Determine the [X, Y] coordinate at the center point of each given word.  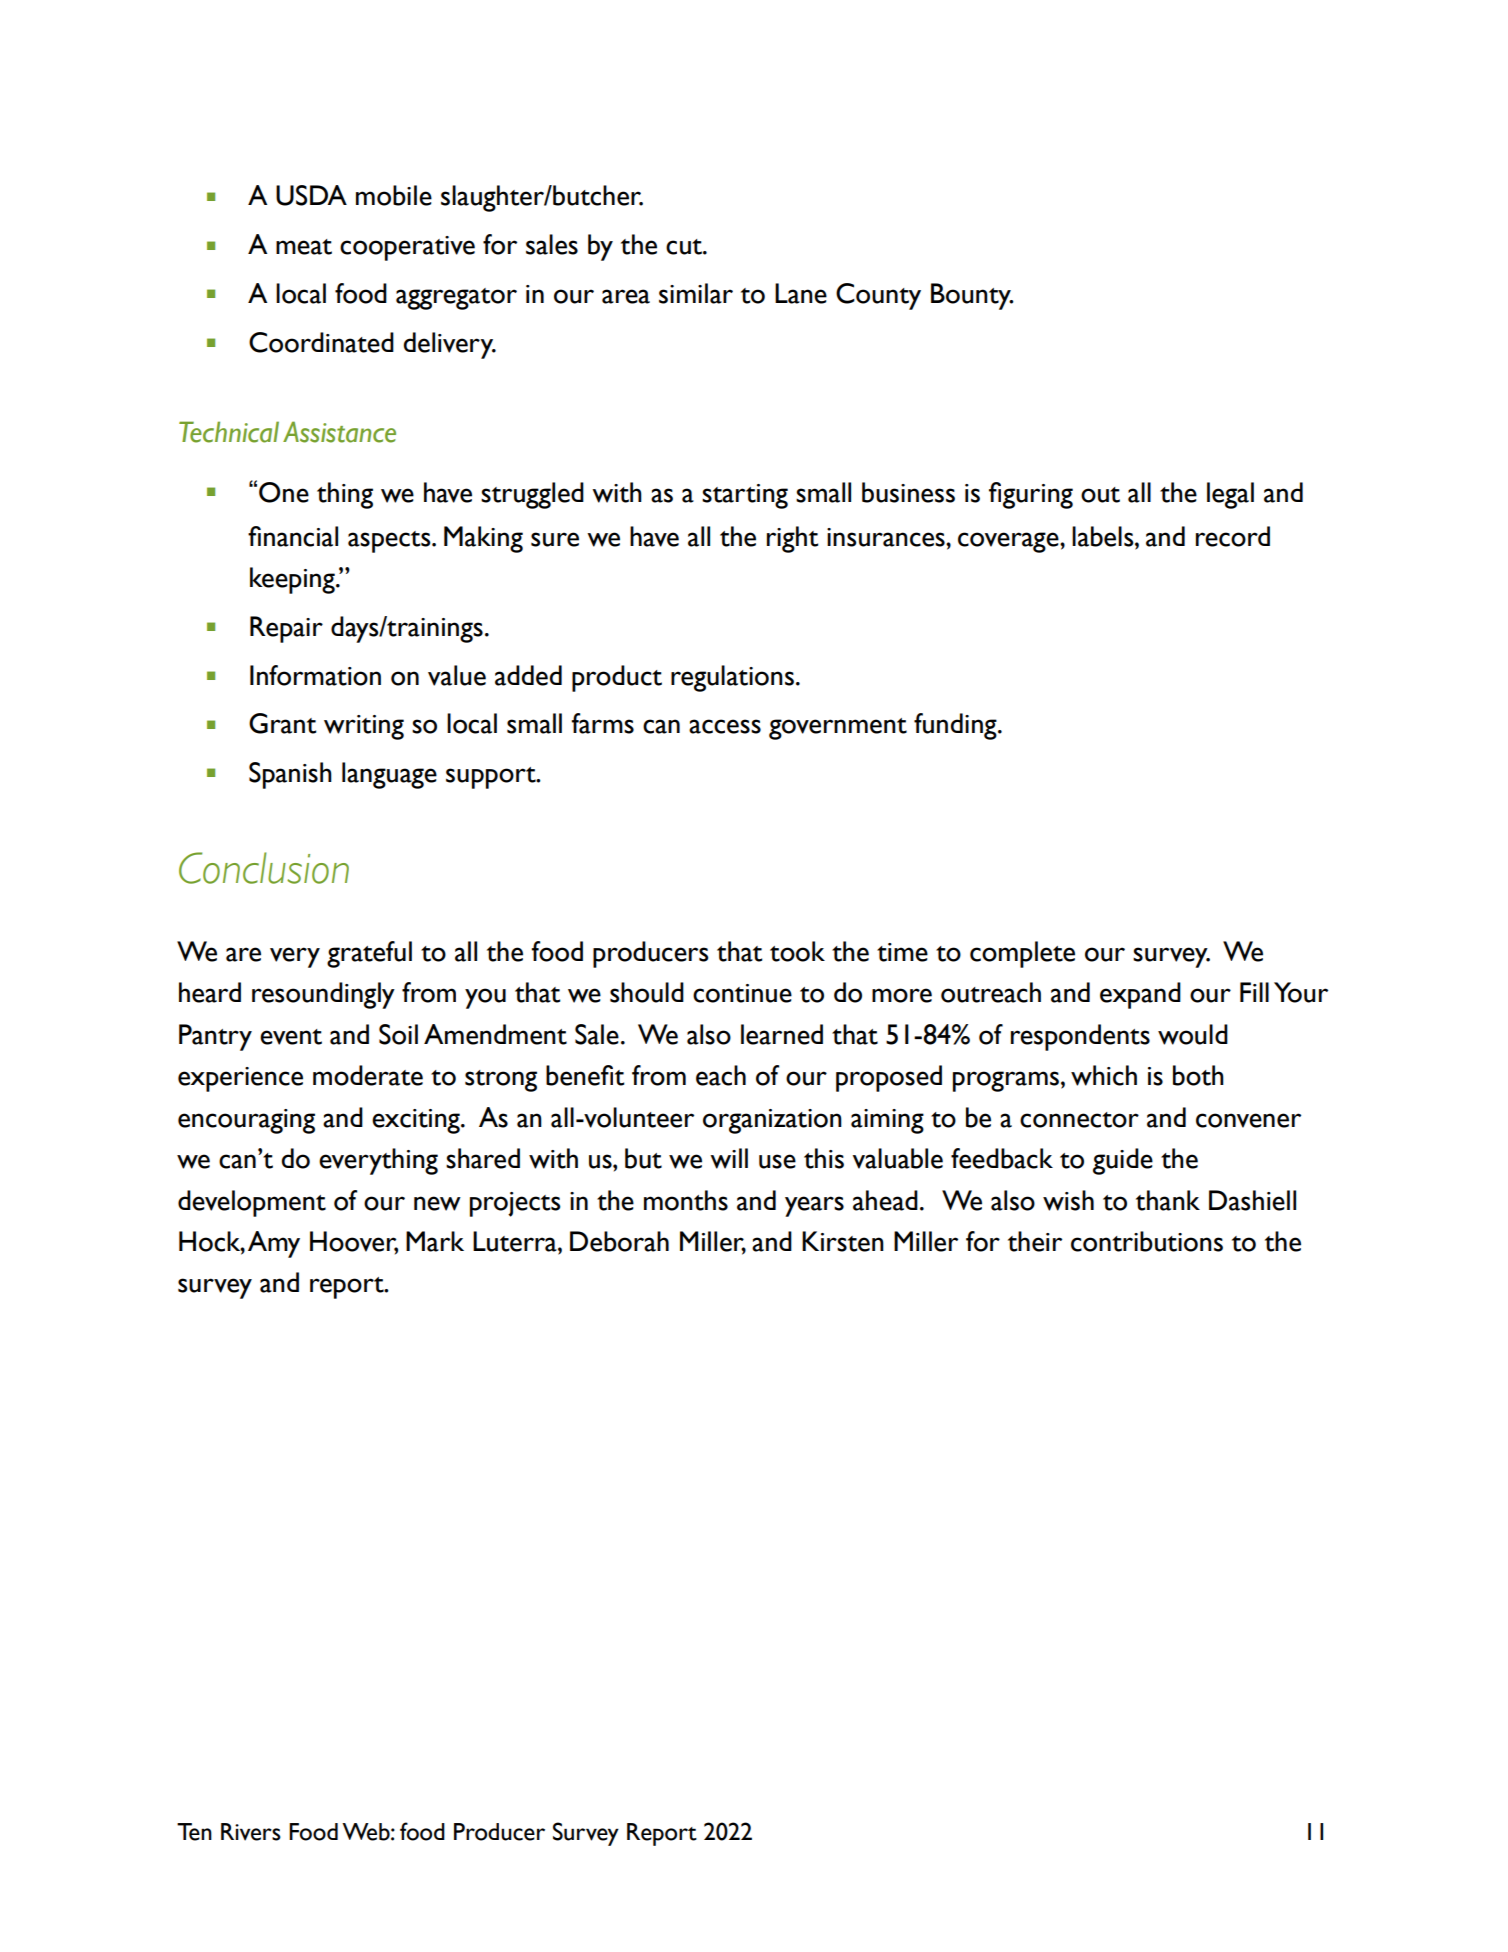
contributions [1147, 1241]
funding [956, 726]
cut [685, 247]
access [725, 726]
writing [364, 727]
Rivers [251, 1832]
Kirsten [843, 1241]
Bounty [972, 296]
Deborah [619, 1241]
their [1035, 1241]
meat [304, 247]
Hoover [354, 1242]
